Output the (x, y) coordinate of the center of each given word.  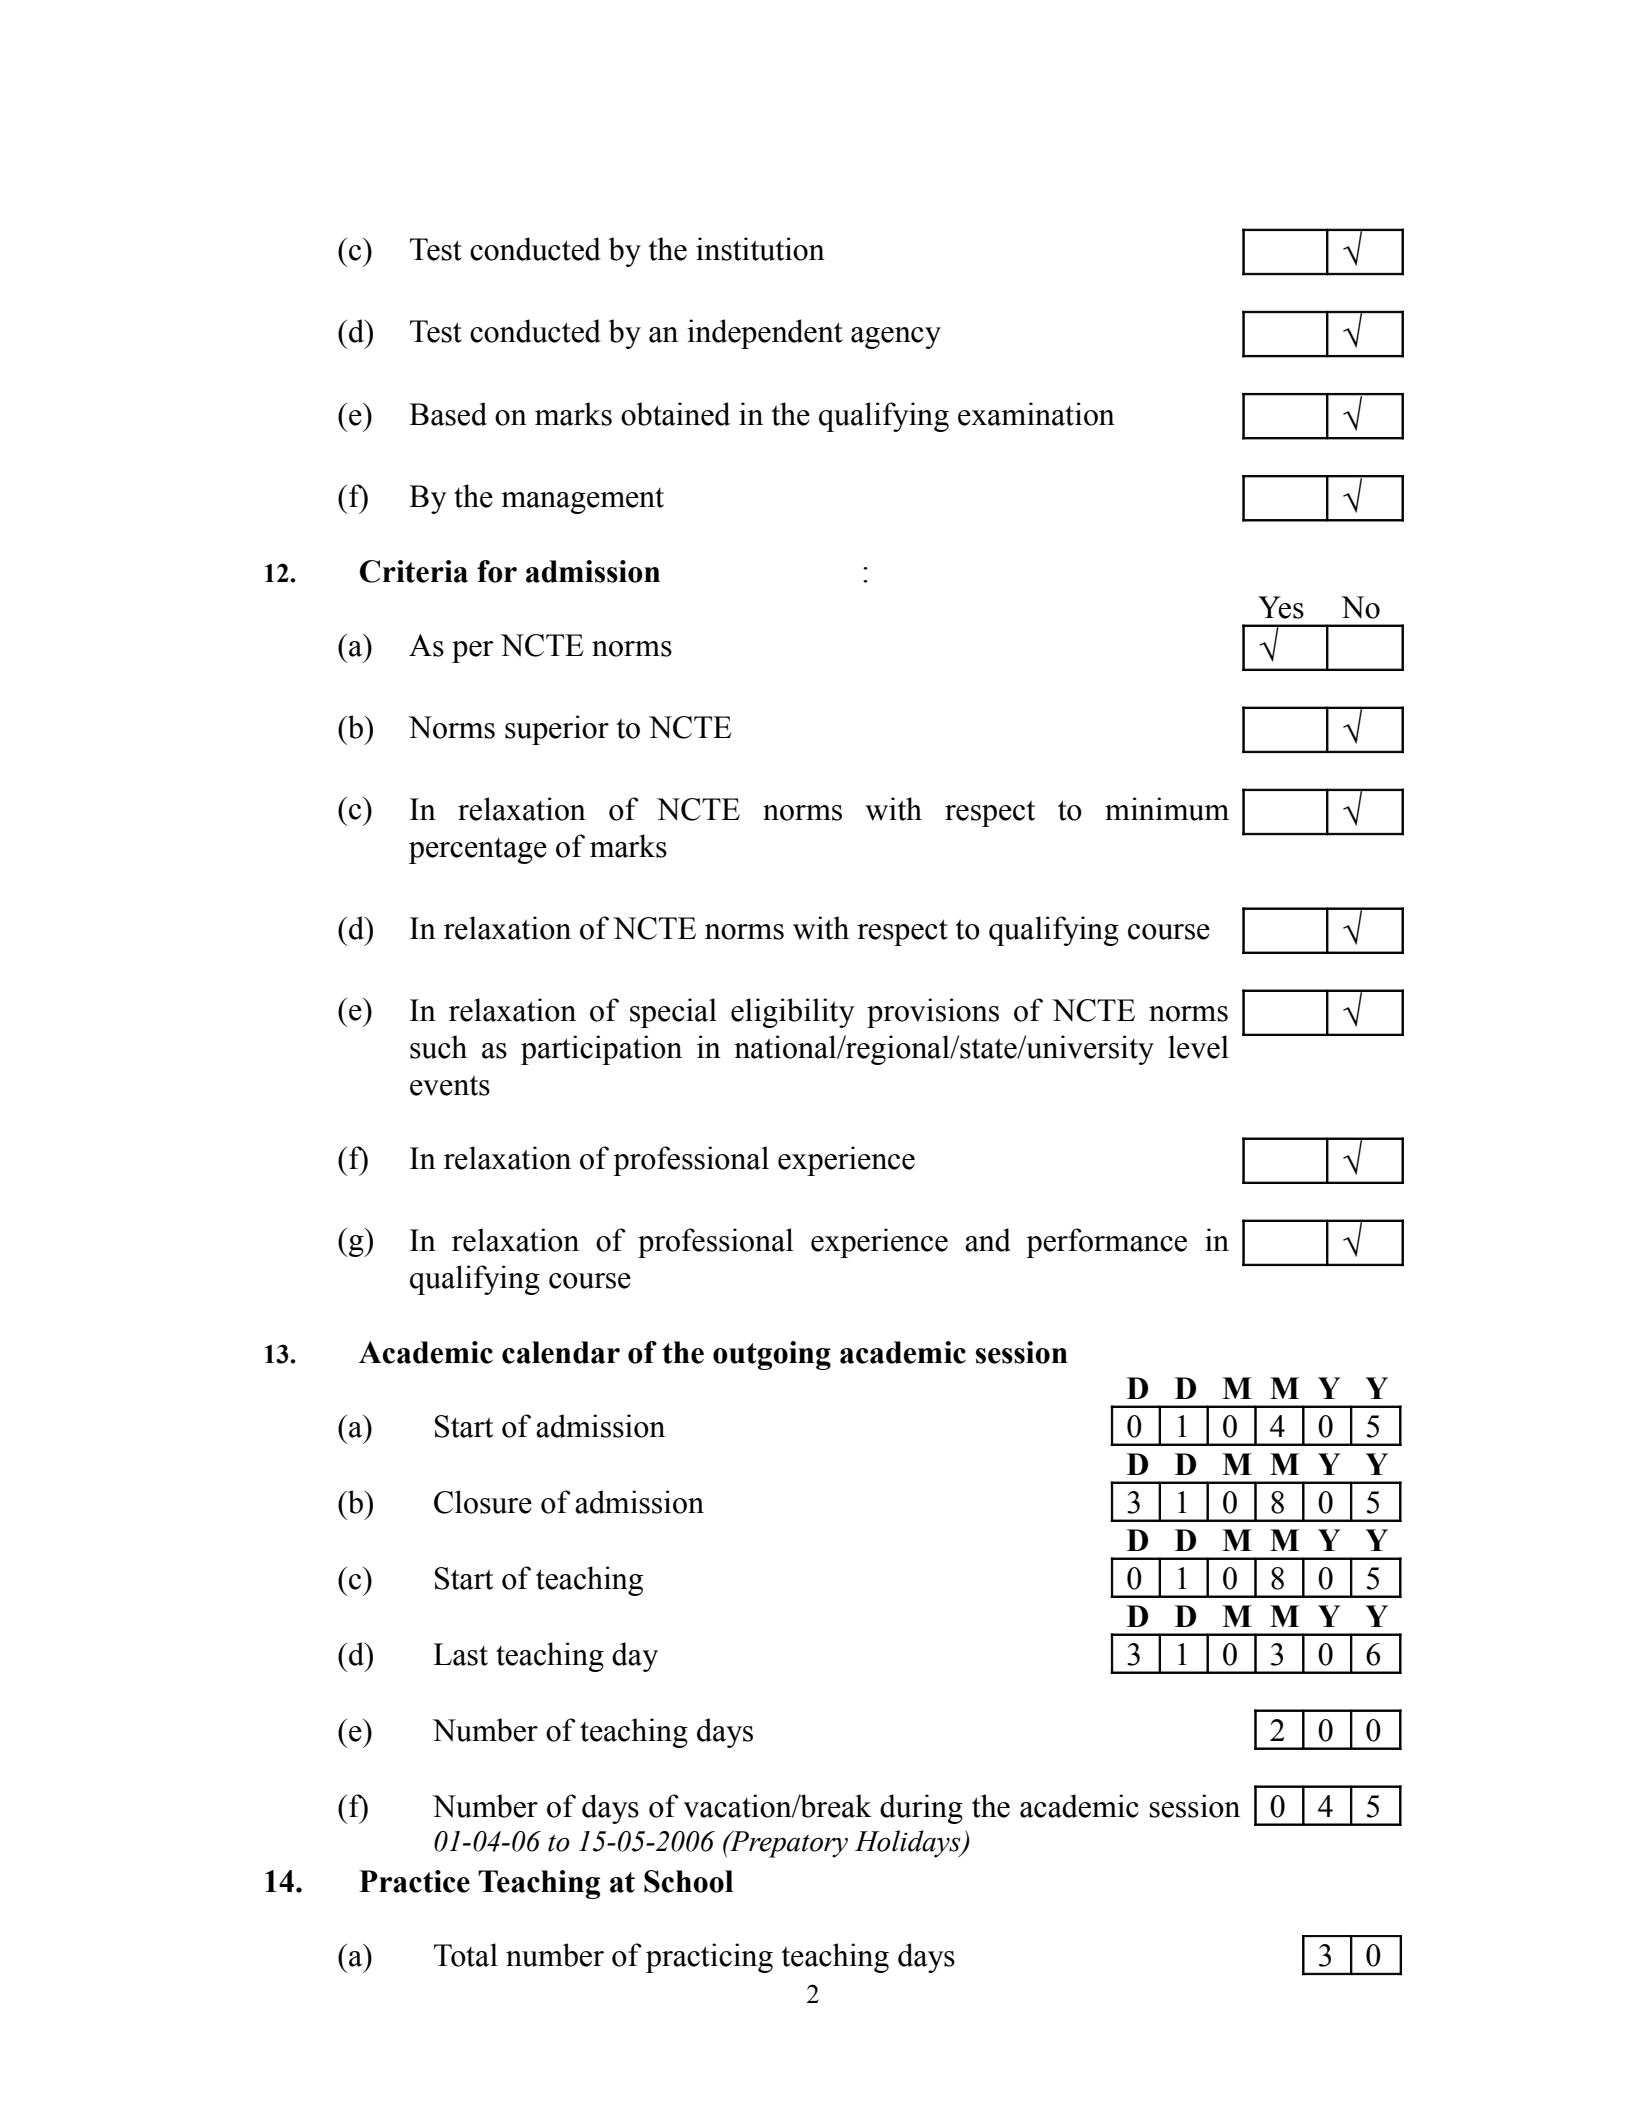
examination (1036, 414)
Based (448, 414)
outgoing (772, 1355)
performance (1106, 1243)
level (1198, 1047)
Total (466, 1955)
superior (557, 730)
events (450, 1086)
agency (896, 338)
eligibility (793, 1013)
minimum (1167, 809)
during (921, 1809)
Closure (483, 1502)
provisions (933, 1013)
